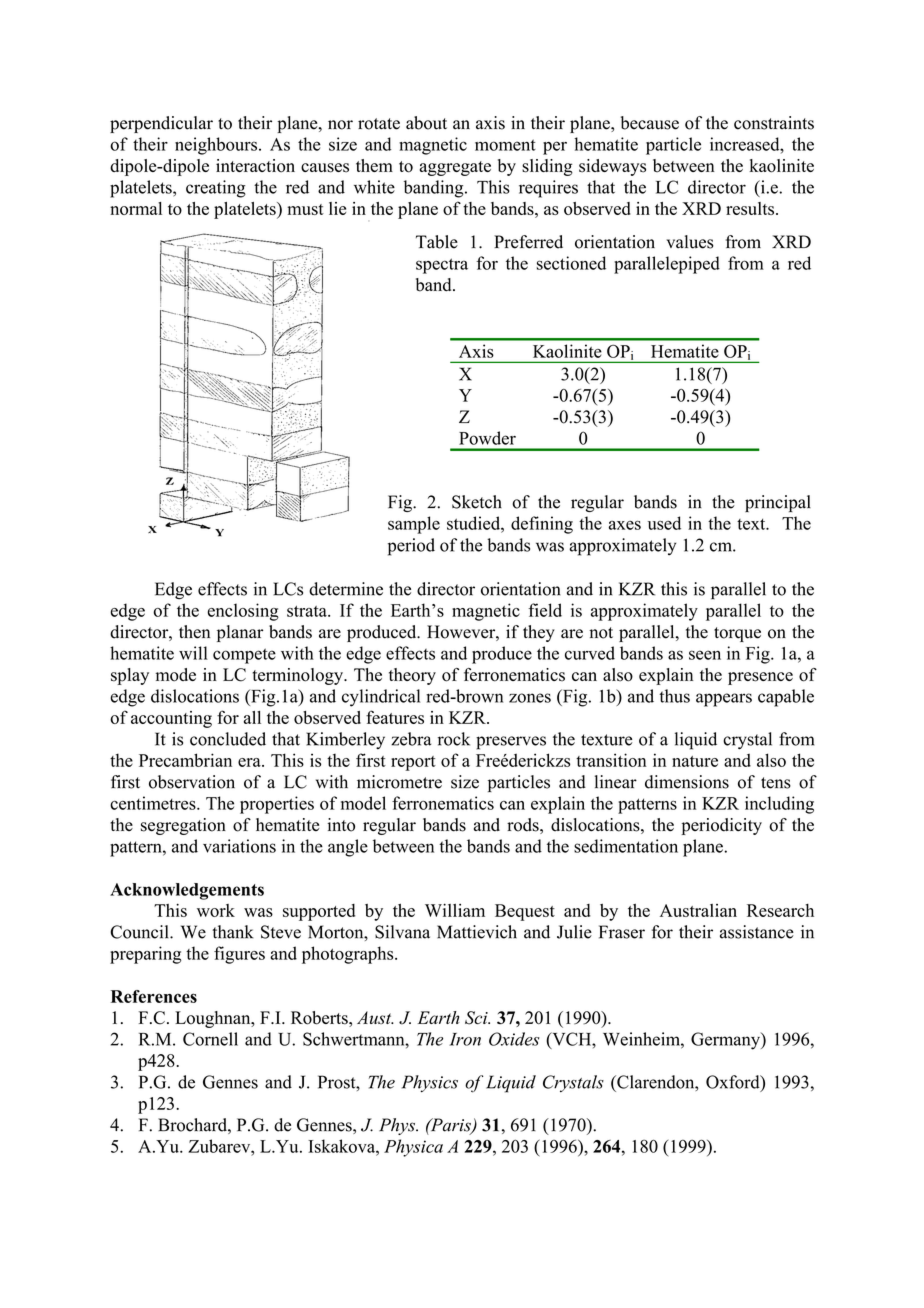 This screenshot has width=924, height=1308. I want to click on enclosing, so click(243, 612).
